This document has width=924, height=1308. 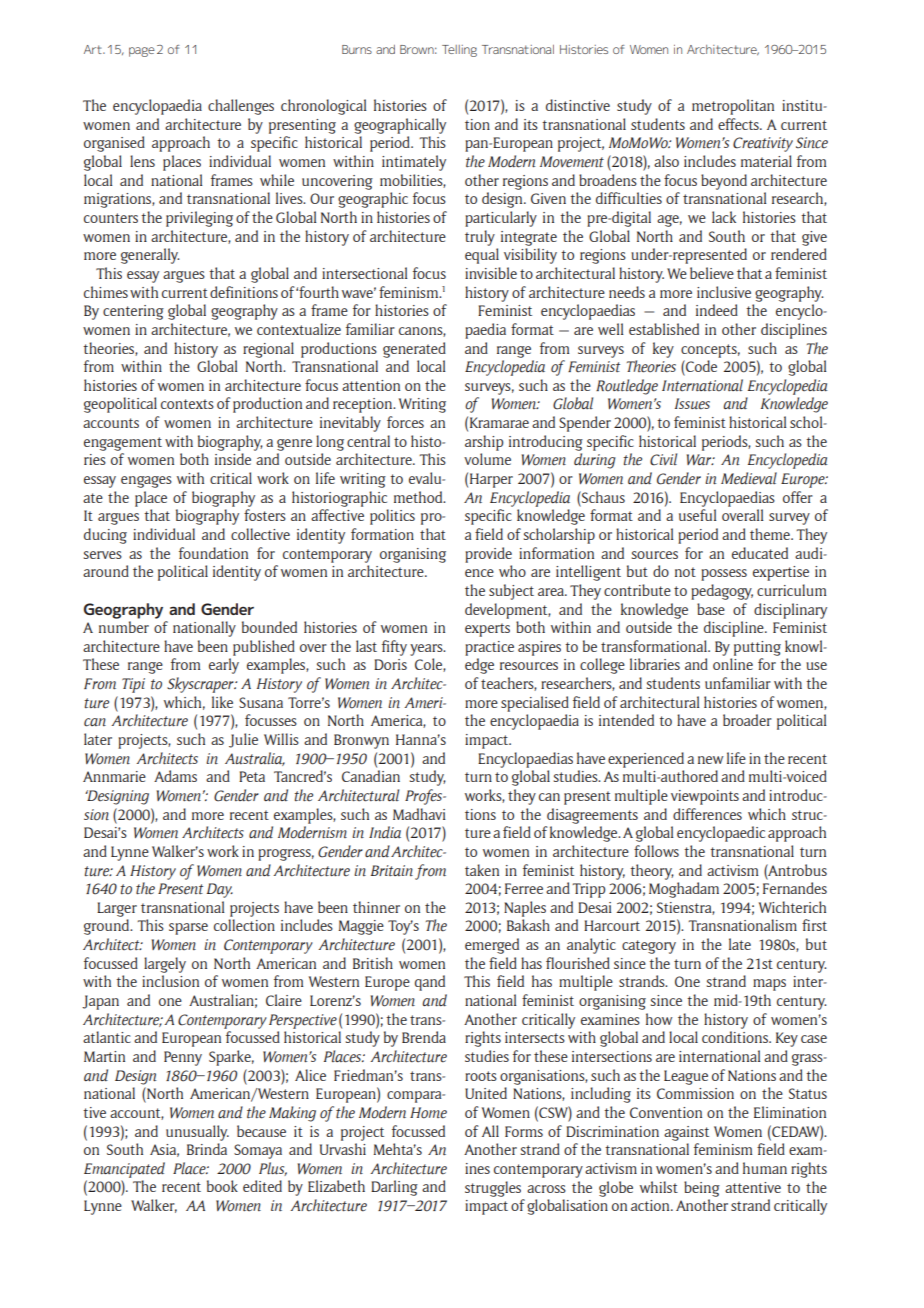 I want to click on War, so click(x=700, y=459).
